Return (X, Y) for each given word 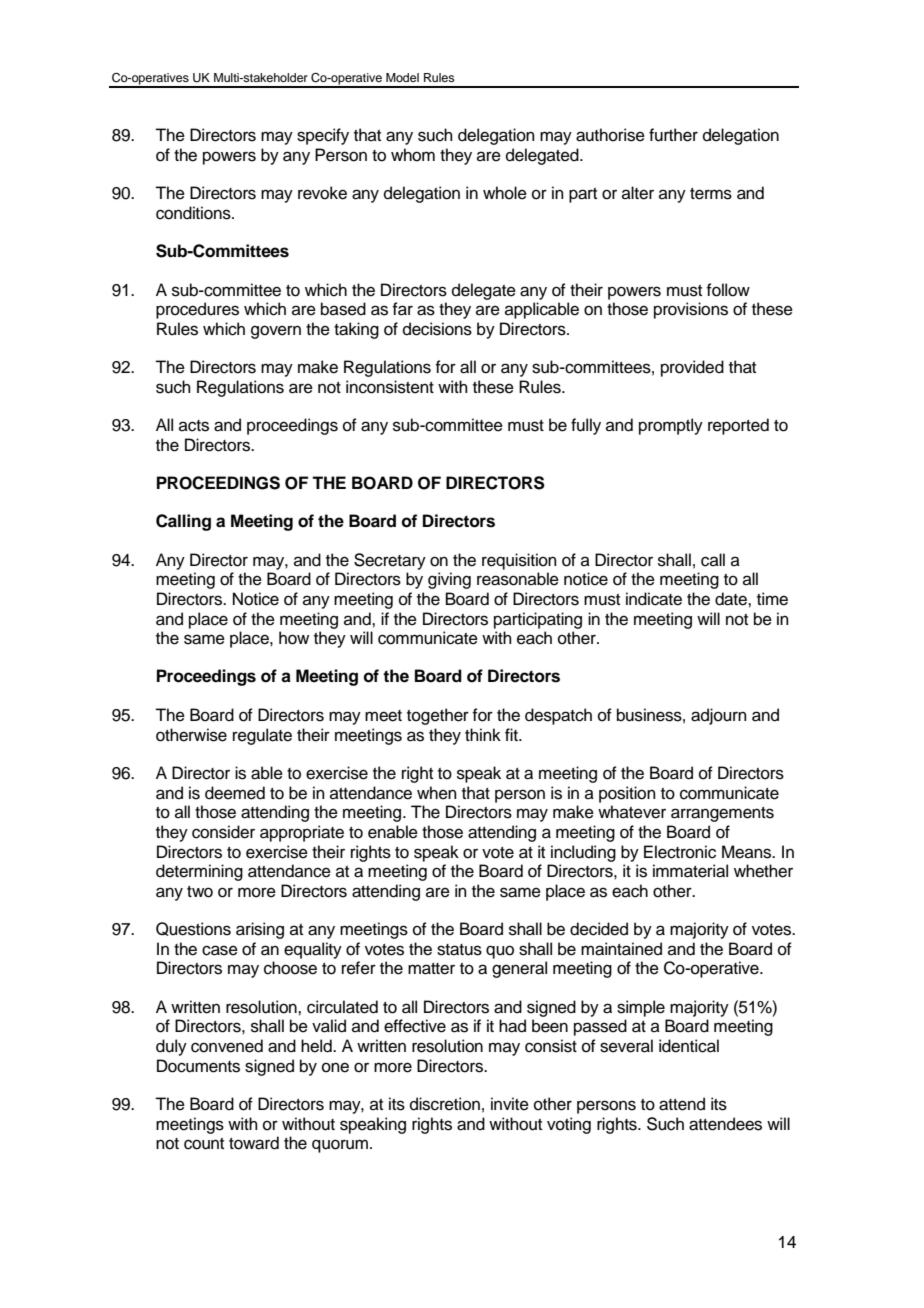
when (437, 793)
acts (194, 426)
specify (323, 136)
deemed (235, 793)
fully (586, 426)
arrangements (722, 814)
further (673, 135)
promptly (671, 426)
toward (254, 1143)
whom (413, 155)
